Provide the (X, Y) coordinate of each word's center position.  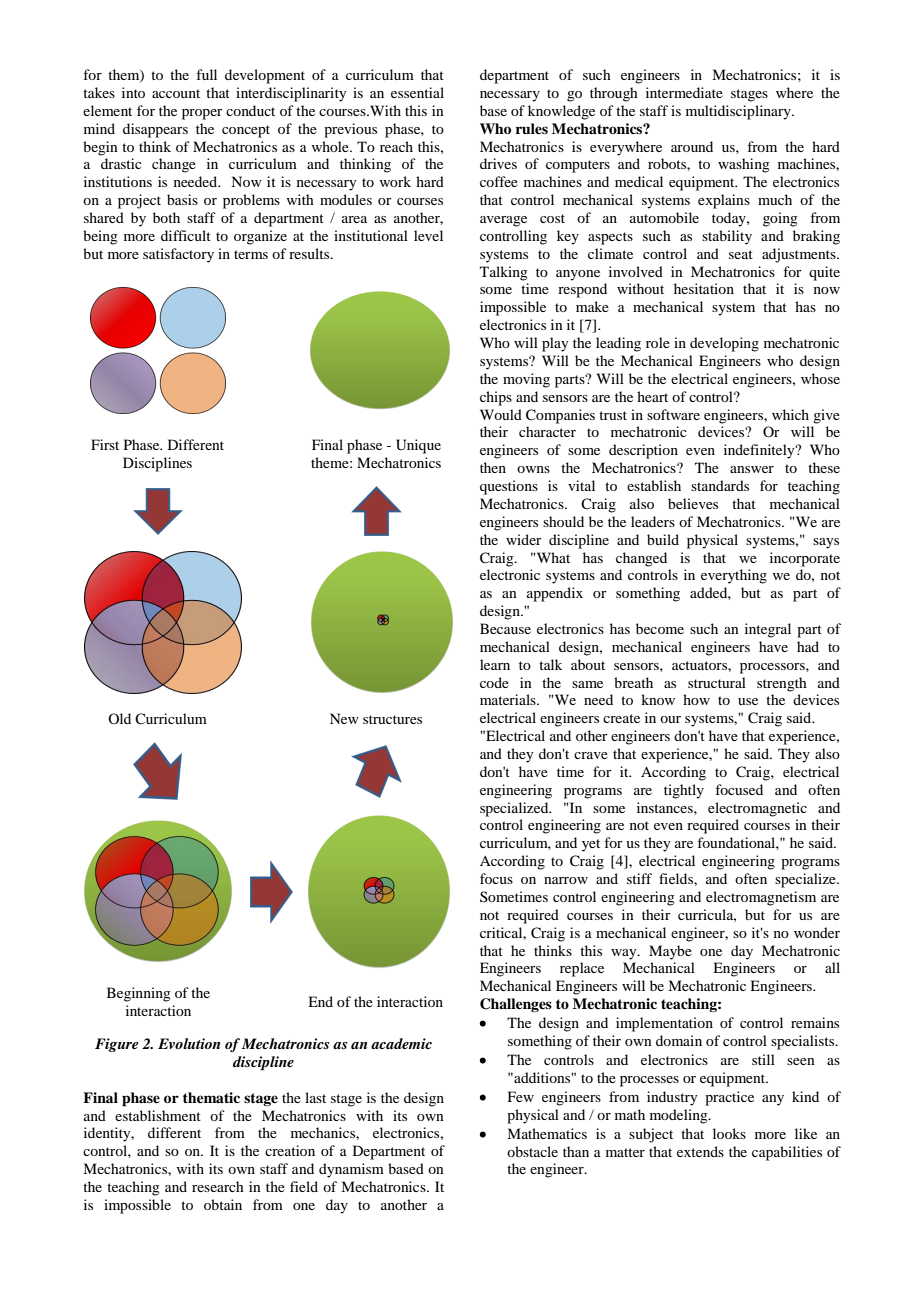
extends (700, 1151)
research (218, 1186)
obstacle (532, 1151)
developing (724, 344)
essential (417, 92)
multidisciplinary (739, 112)
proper (202, 114)
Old (119, 718)
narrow (566, 880)
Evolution (189, 1043)
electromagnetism (761, 898)
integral (768, 630)
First (105, 444)
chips (496, 398)
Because (505, 628)
